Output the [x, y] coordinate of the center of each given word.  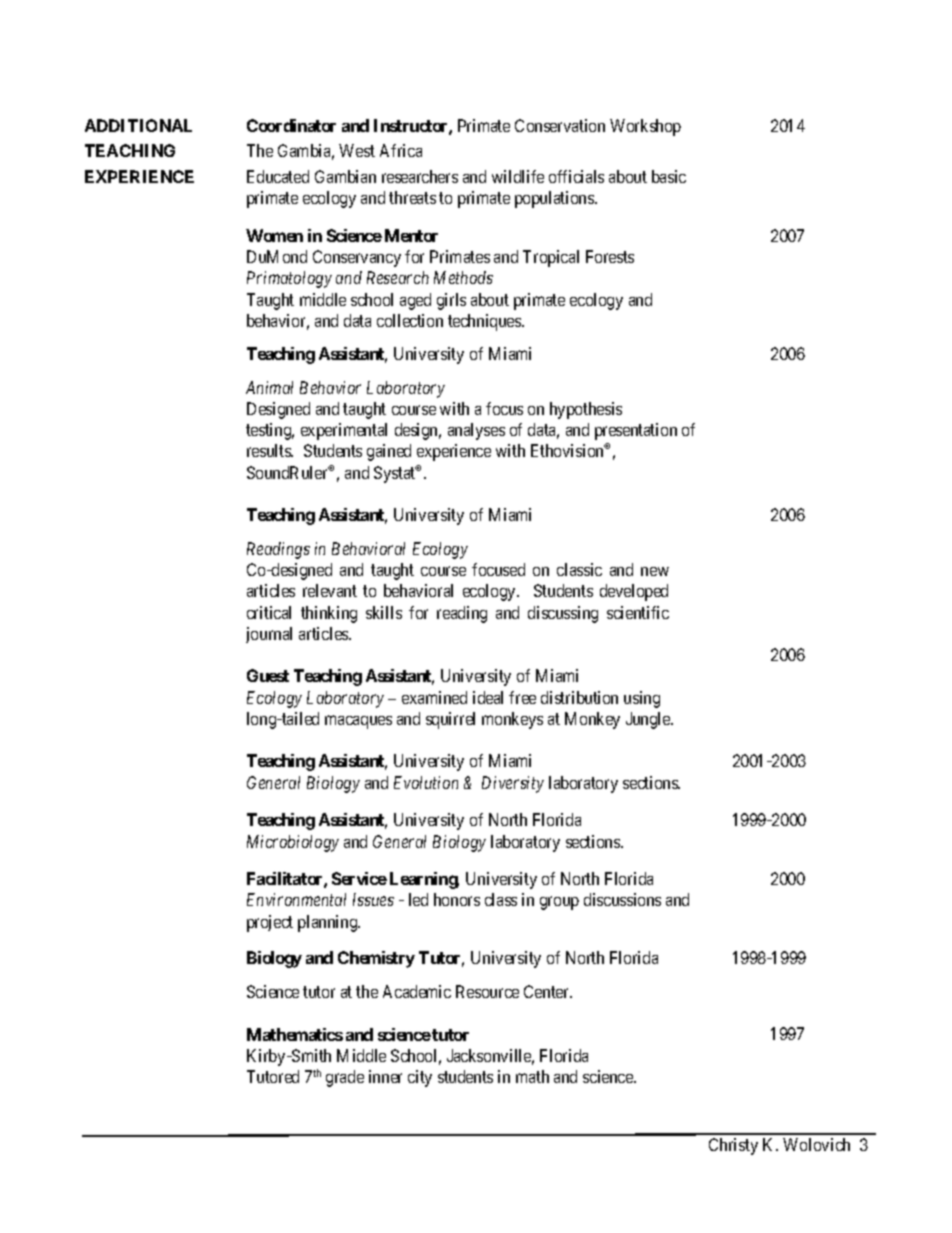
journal [269, 635]
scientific [638, 612]
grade [345, 1078]
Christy [733, 1146]
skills [384, 612]
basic [669, 176]
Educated [278, 176]
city [420, 1078]
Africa [401, 150]
